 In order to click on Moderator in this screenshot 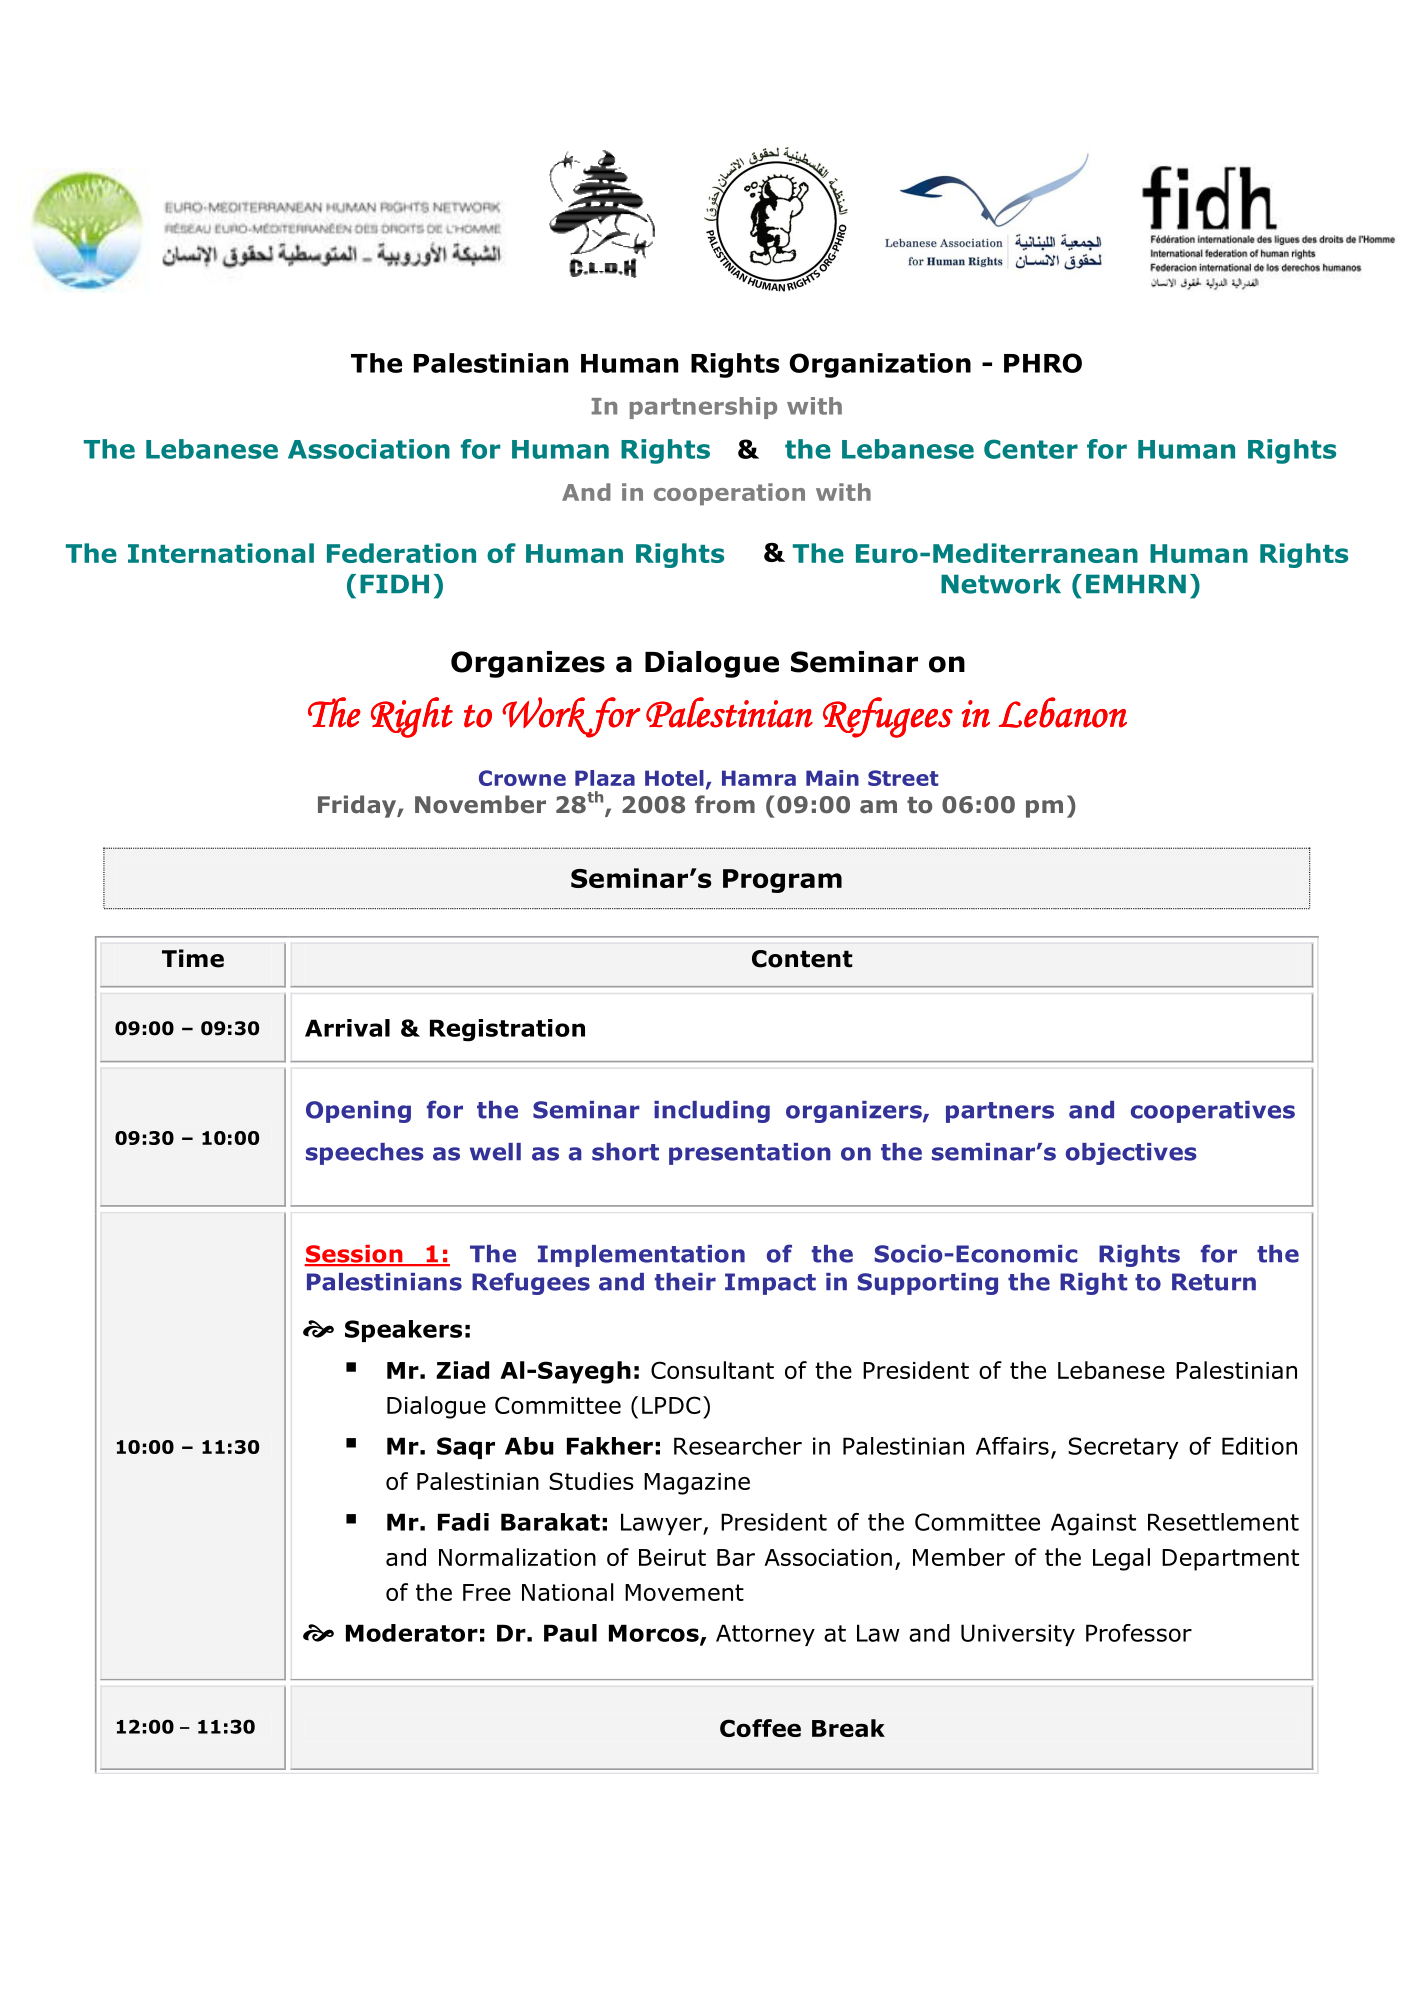, I will do `click(412, 1633)`.
